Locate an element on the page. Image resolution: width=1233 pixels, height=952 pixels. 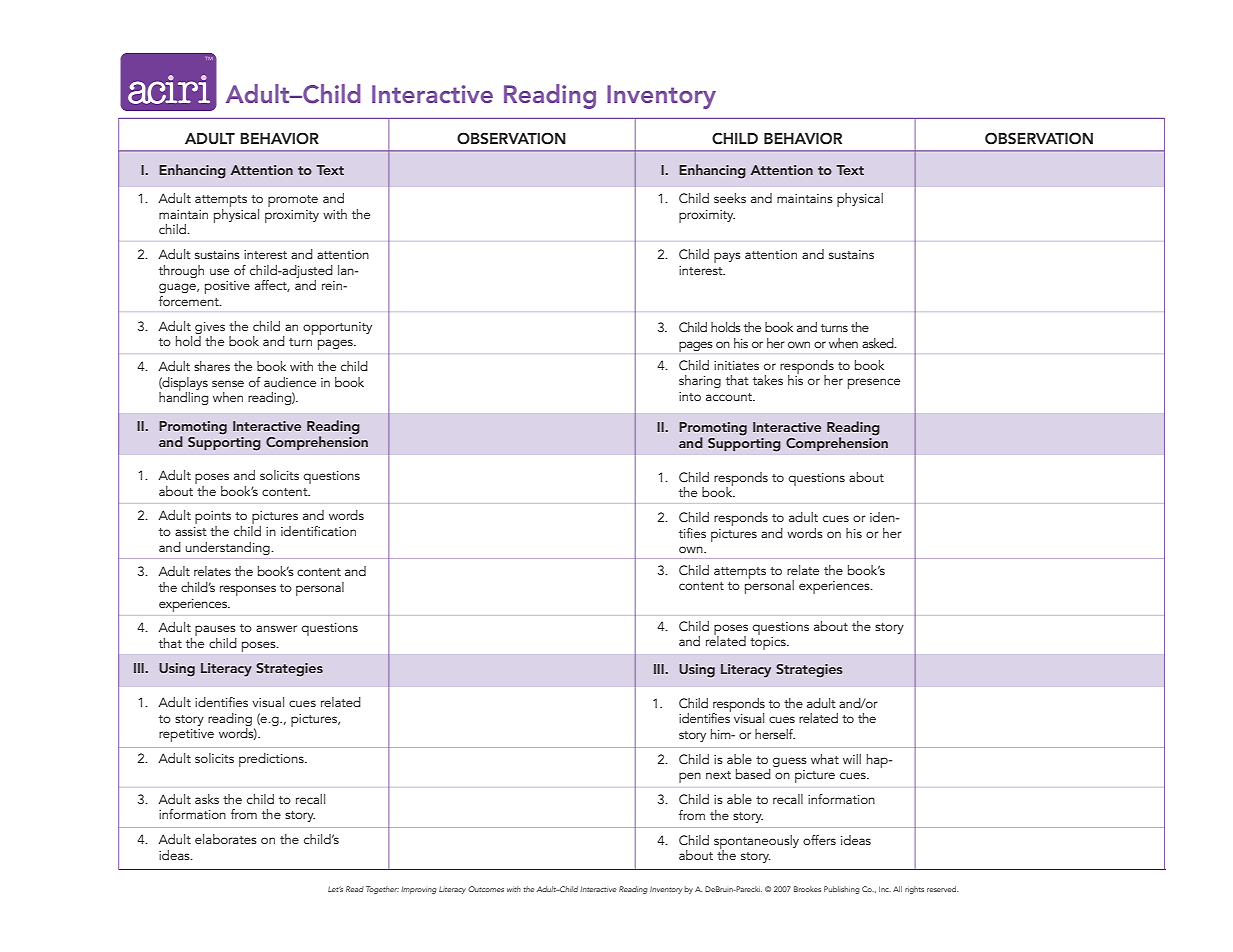
seeks is located at coordinates (730, 198).
